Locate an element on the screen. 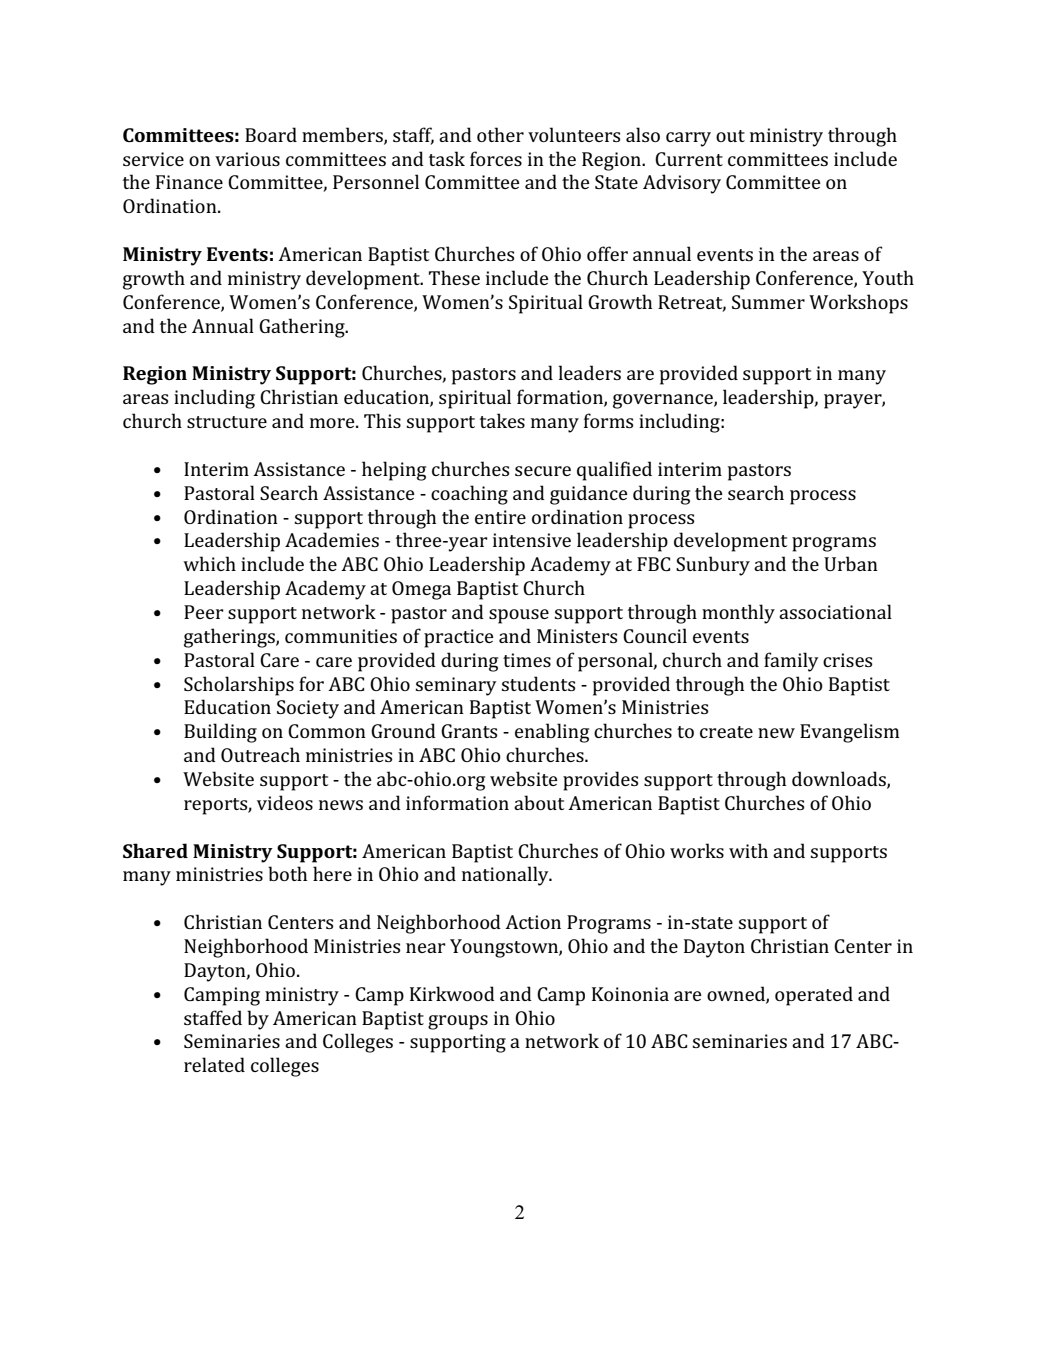 Image resolution: width=1040 pixels, height=1346 pixels. near is located at coordinates (426, 948).
